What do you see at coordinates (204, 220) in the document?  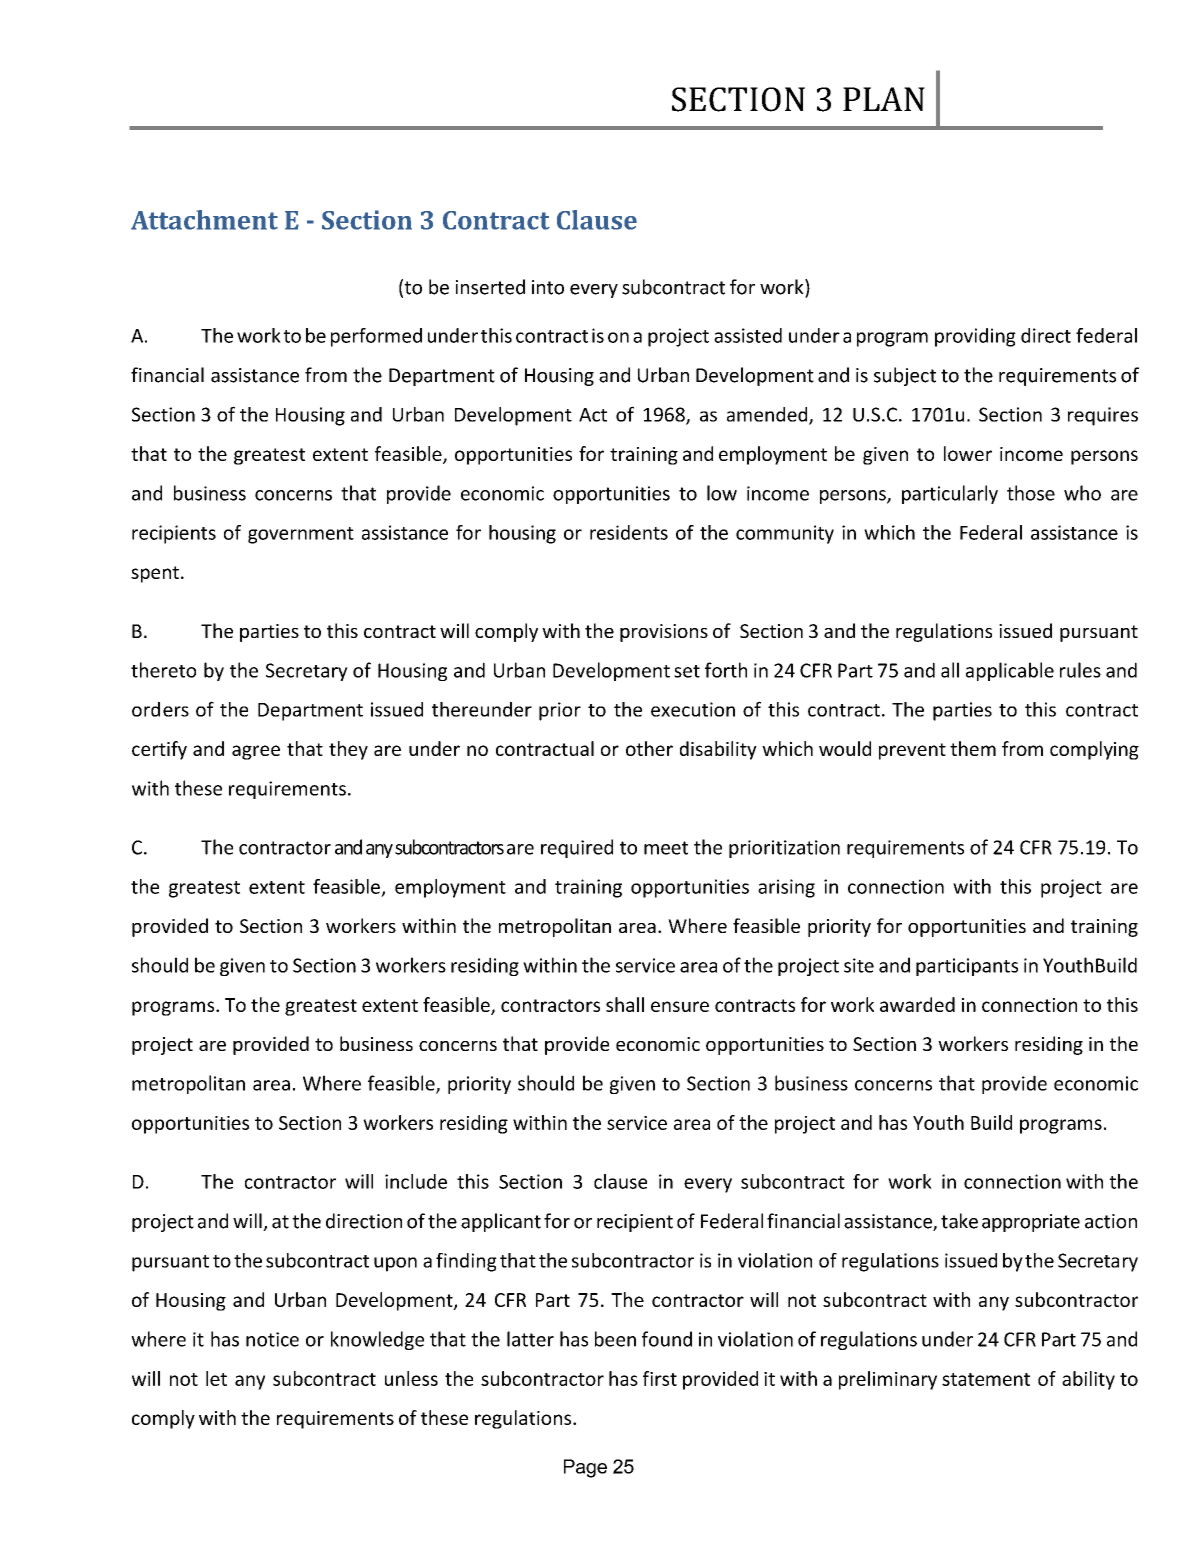 I see `Attachment` at bounding box center [204, 220].
